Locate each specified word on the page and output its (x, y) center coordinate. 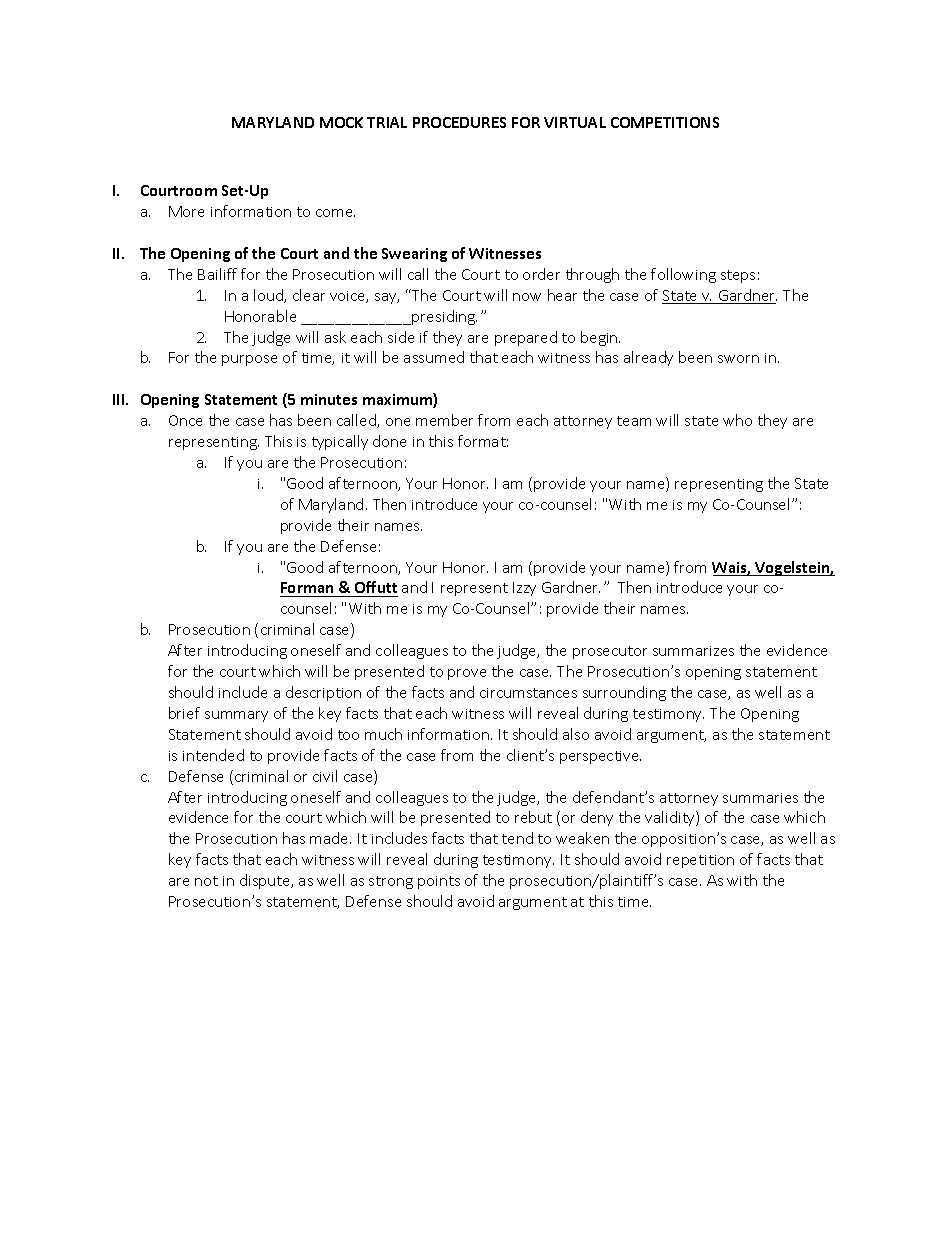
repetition (700, 861)
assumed (434, 357)
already (648, 358)
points (439, 882)
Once (185, 420)
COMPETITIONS (665, 122)
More (186, 211)
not (206, 881)
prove (467, 674)
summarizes (693, 651)
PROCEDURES (459, 122)
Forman (308, 589)
